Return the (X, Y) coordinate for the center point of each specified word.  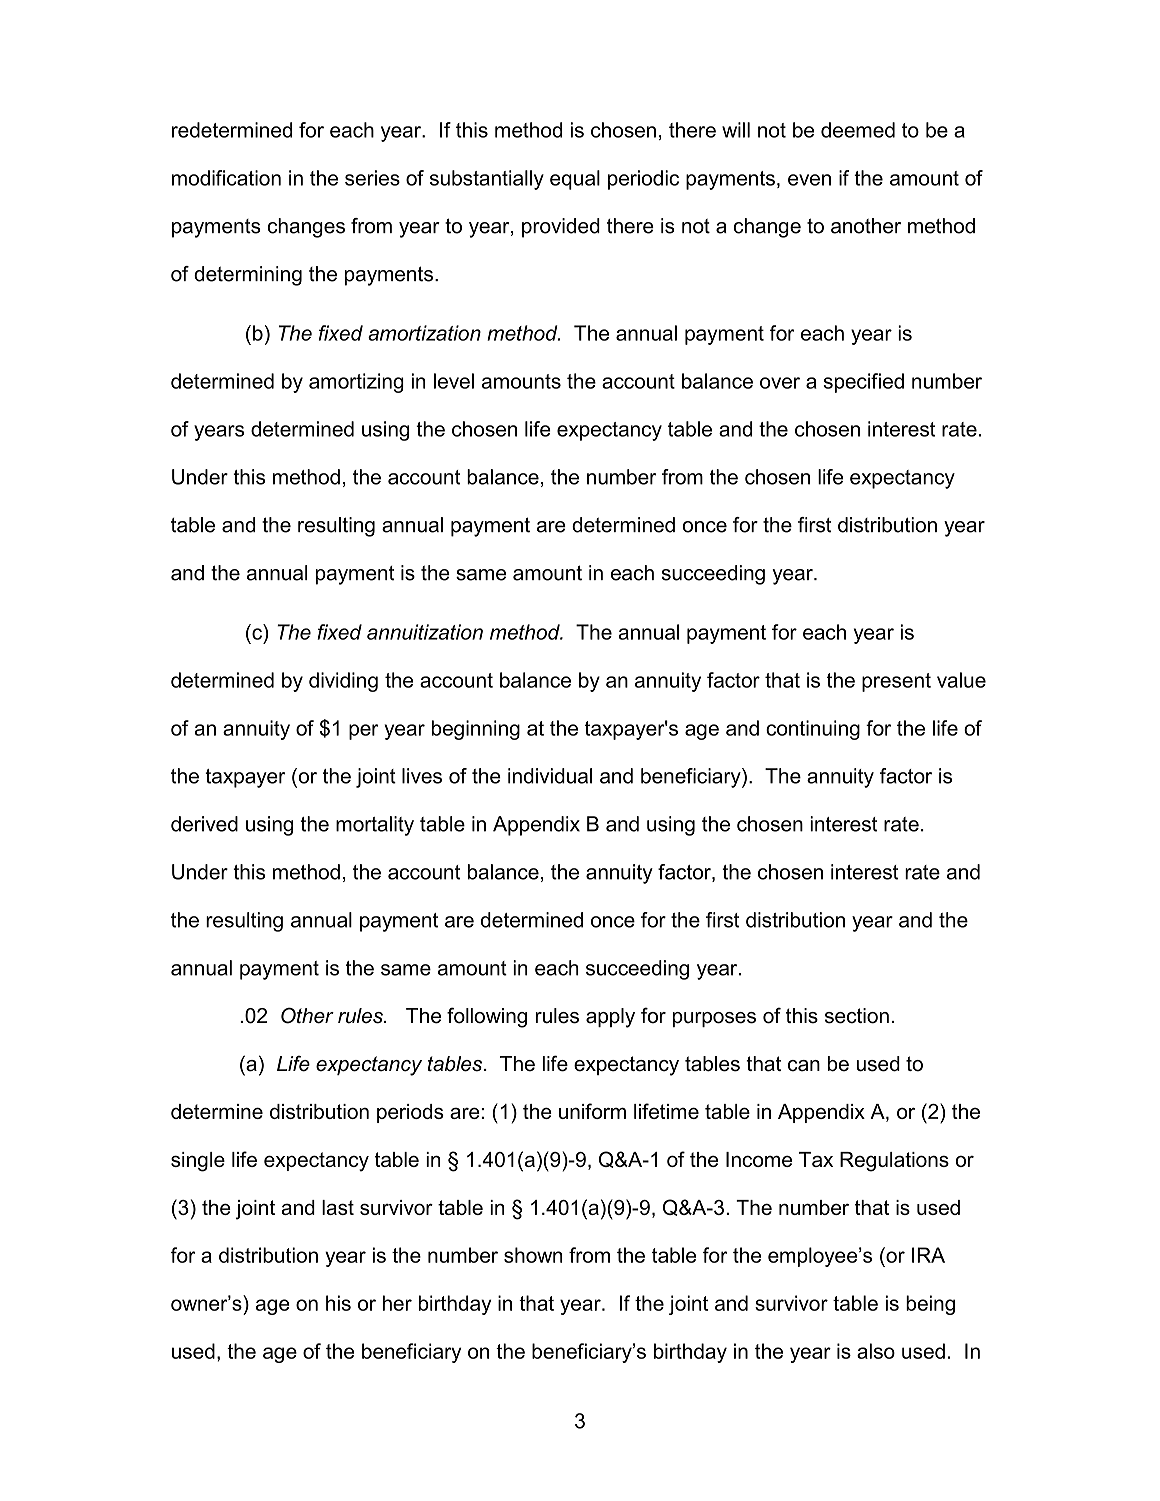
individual (550, 776)
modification (226, 178)
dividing (343, 682)
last (338, 1207)
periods (410, 1113)
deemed (858, 130)
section (857, 1016)
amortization (424, 333)
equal (575, 180)
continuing (813, 730)
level (454, 381)
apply (610, 1018)
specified (863, 383)
